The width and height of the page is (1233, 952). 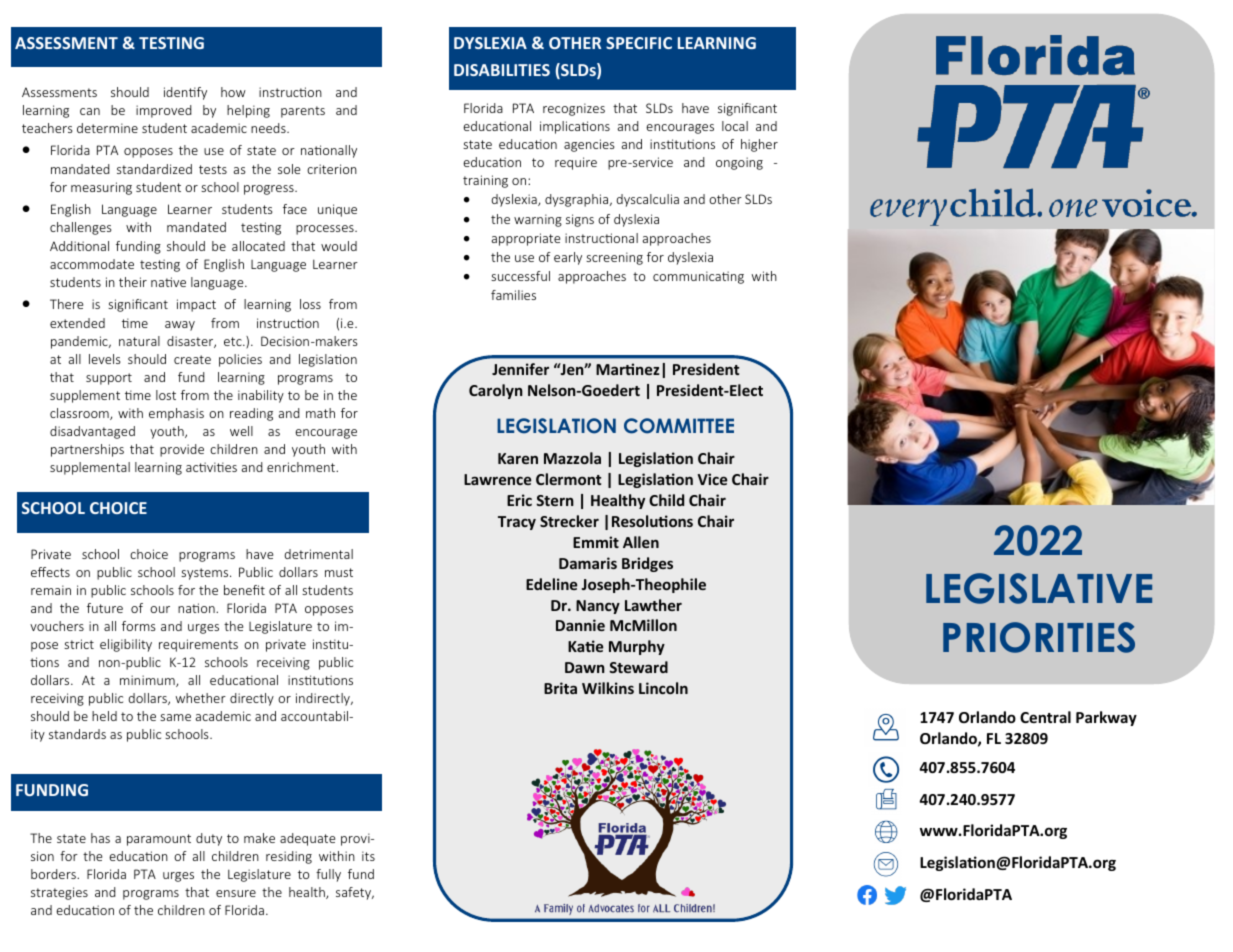 I want to click on its, so click(x=368, y=856).
